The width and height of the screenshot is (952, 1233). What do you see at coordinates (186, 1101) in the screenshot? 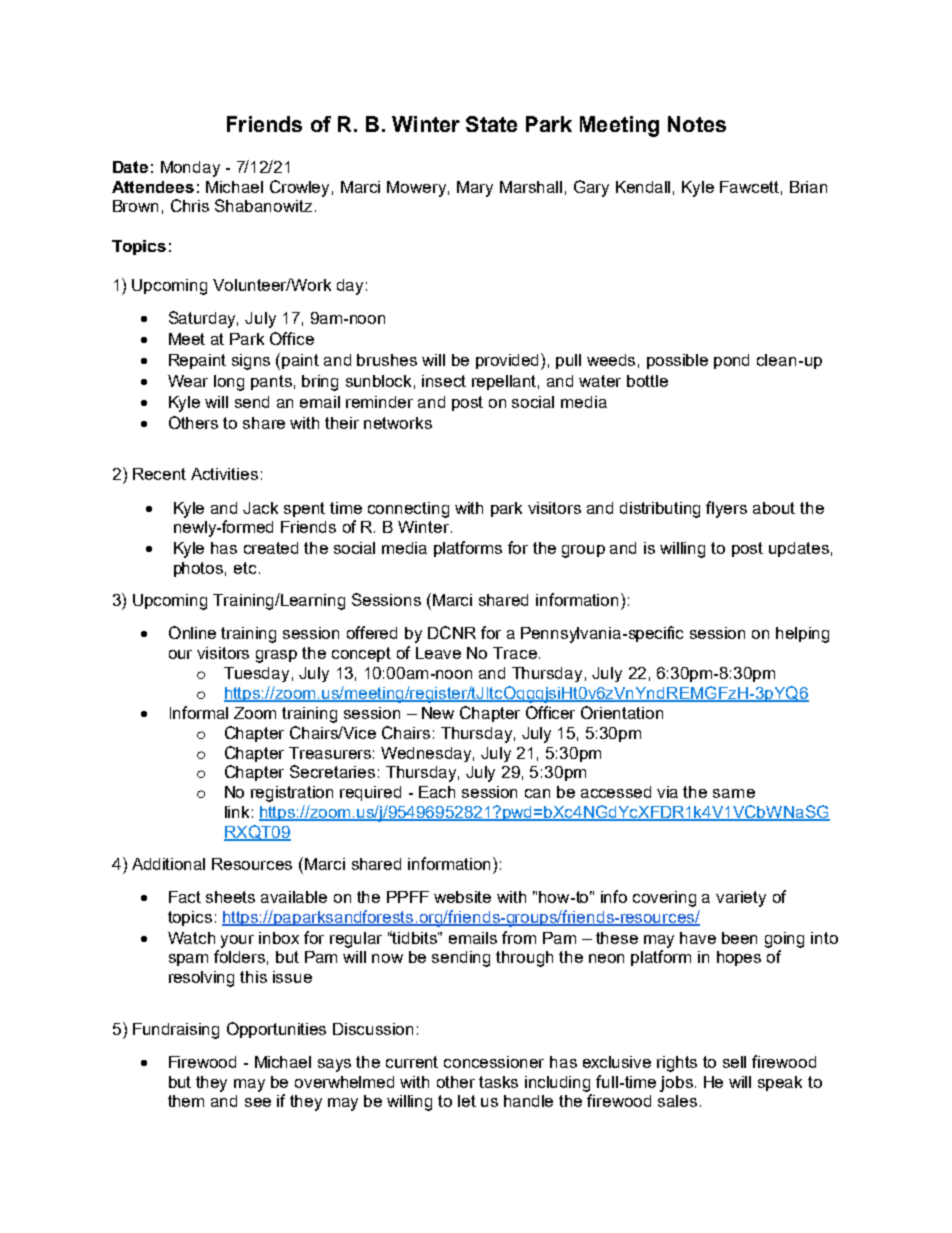
I see `them` at bounding box center [186, 1101].
